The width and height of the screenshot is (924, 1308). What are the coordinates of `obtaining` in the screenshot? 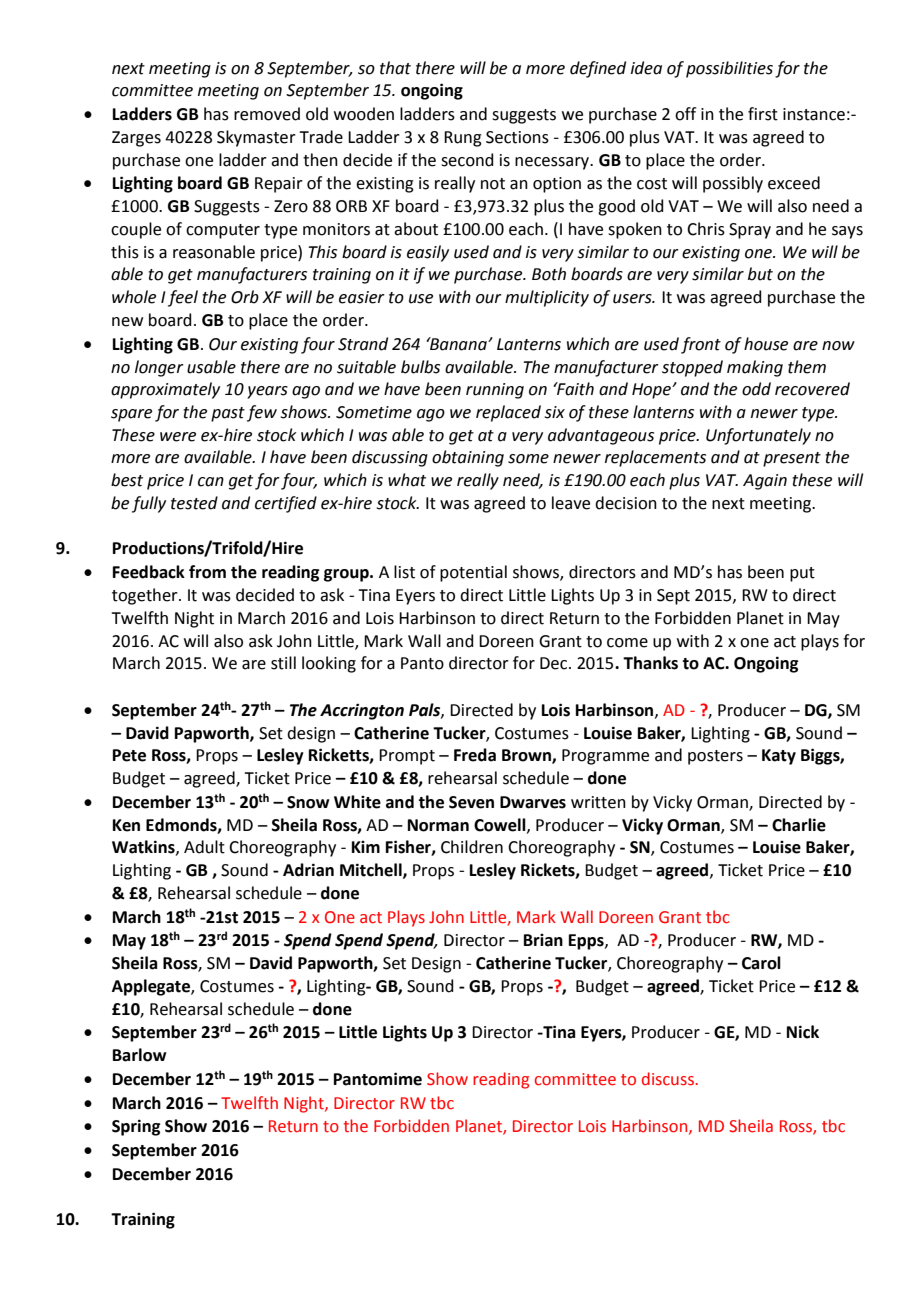 It's located at (468, 458).
